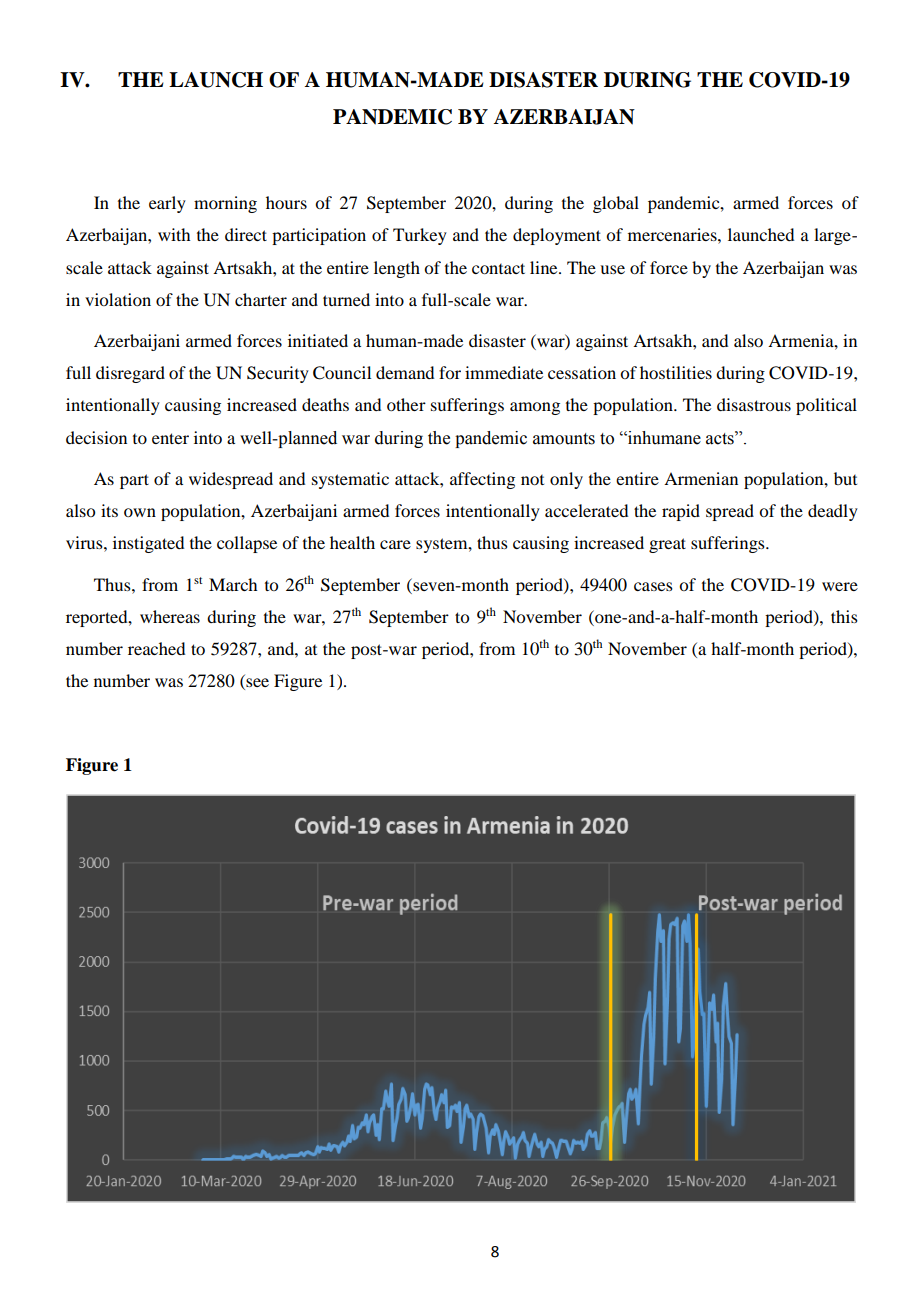 The image size is (924, 1308). I want to click on disastrous, so click(754, 404).
